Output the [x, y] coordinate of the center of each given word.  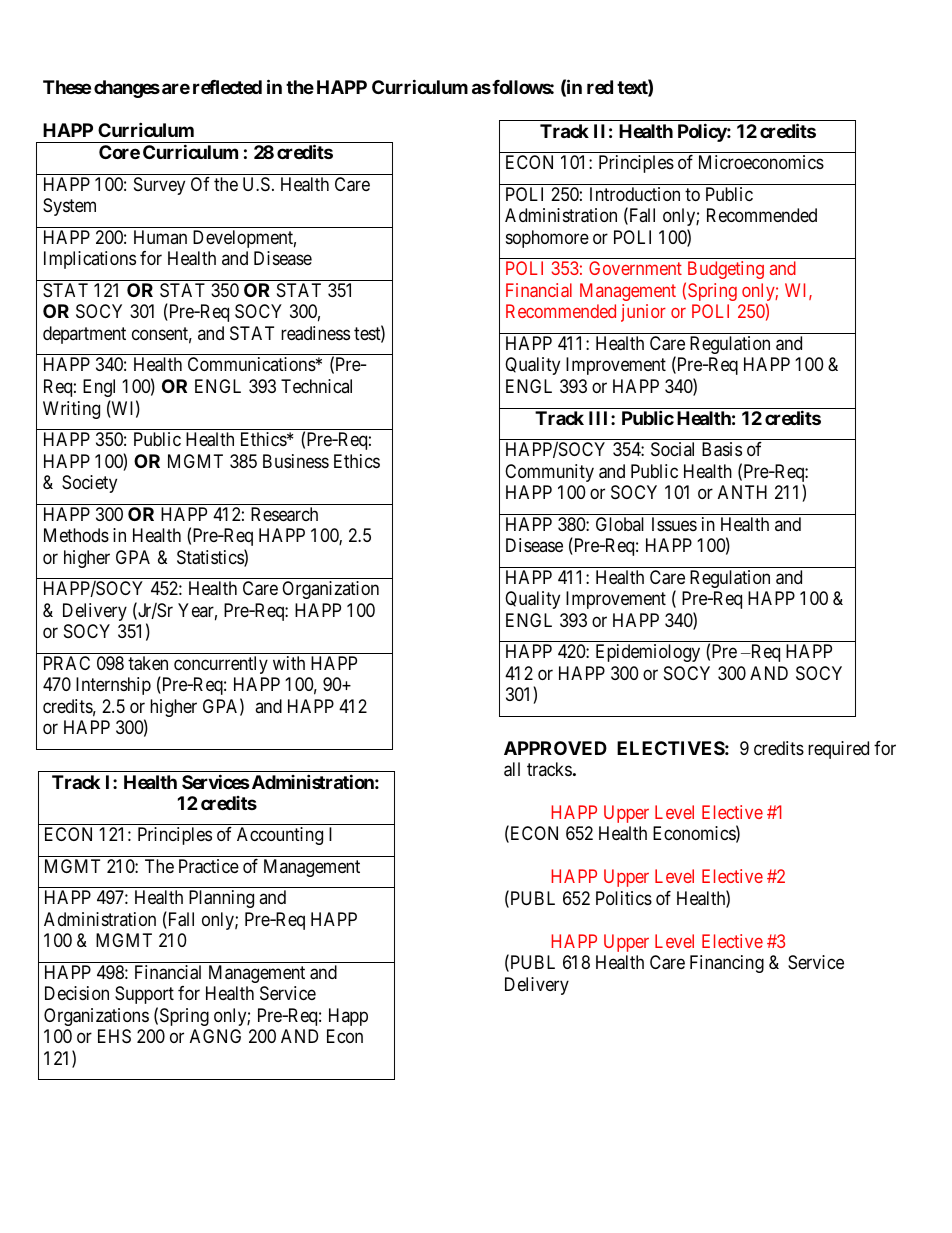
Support [144, 995]
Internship [113, 686]
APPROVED [555, 748]
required [838, 750]
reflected [227, 87]
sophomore [547, 239]
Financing [727, 964]
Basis [722, 449]
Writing [71, 410]
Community [549, 473]
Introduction [635, 194]
